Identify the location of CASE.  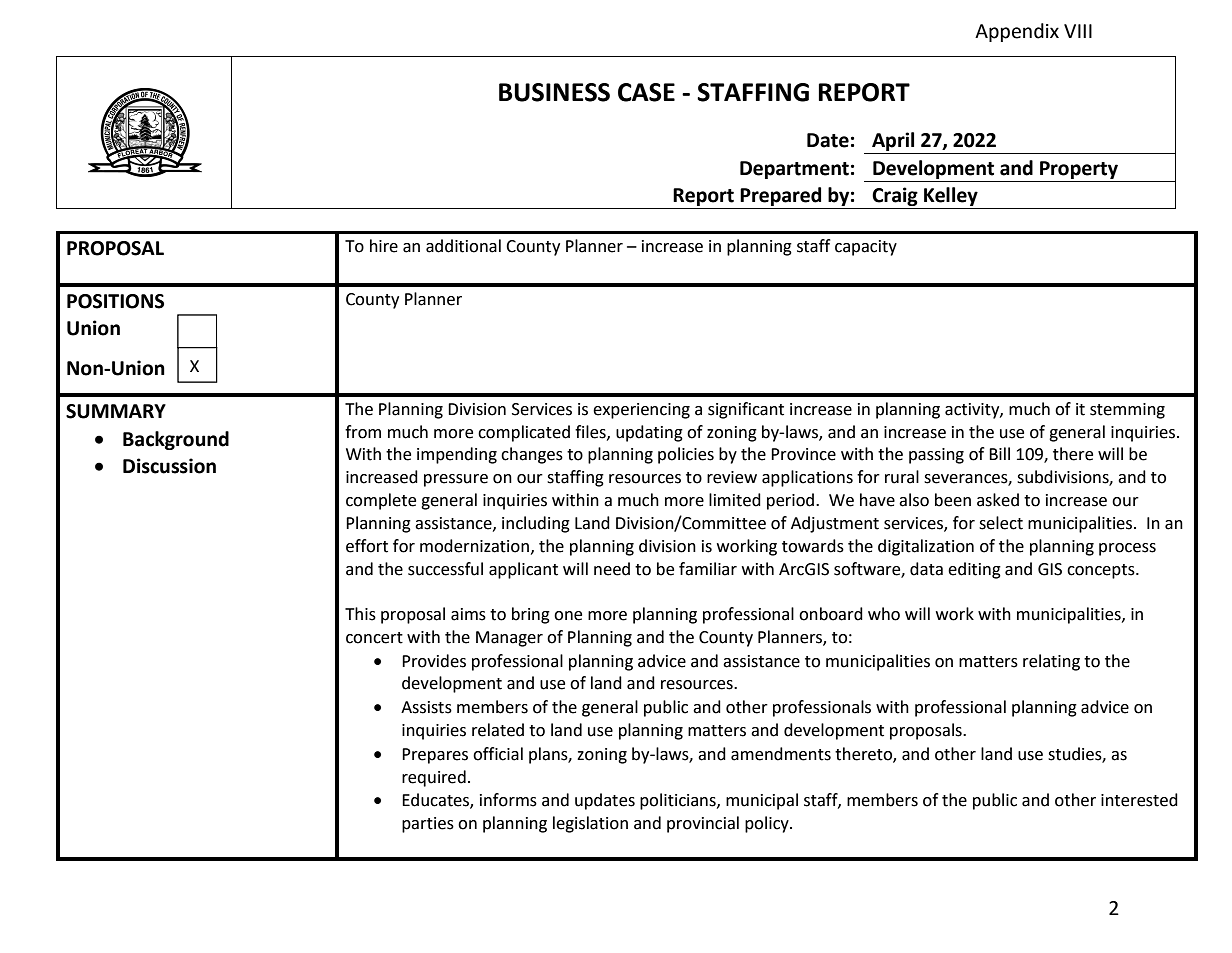
(646, 92).
